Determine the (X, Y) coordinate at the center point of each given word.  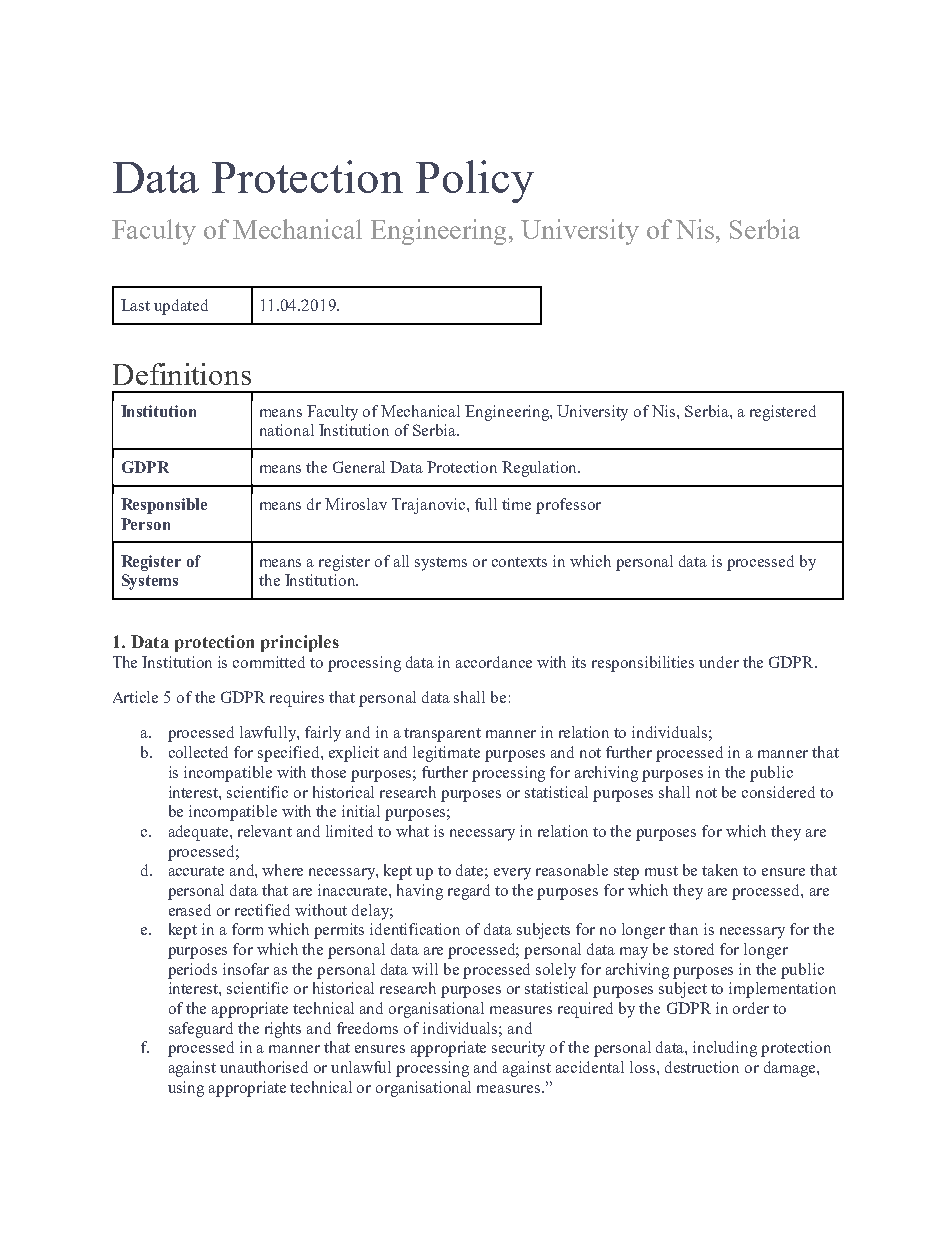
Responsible (164, 506)
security (518, 1049)
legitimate (446, 754)
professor (568, 506)
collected (198, 752)
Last (135, 305)
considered (778, 792)
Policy (475, 181)
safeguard (201, 1030)
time (516, 504)
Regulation (541, 469)
